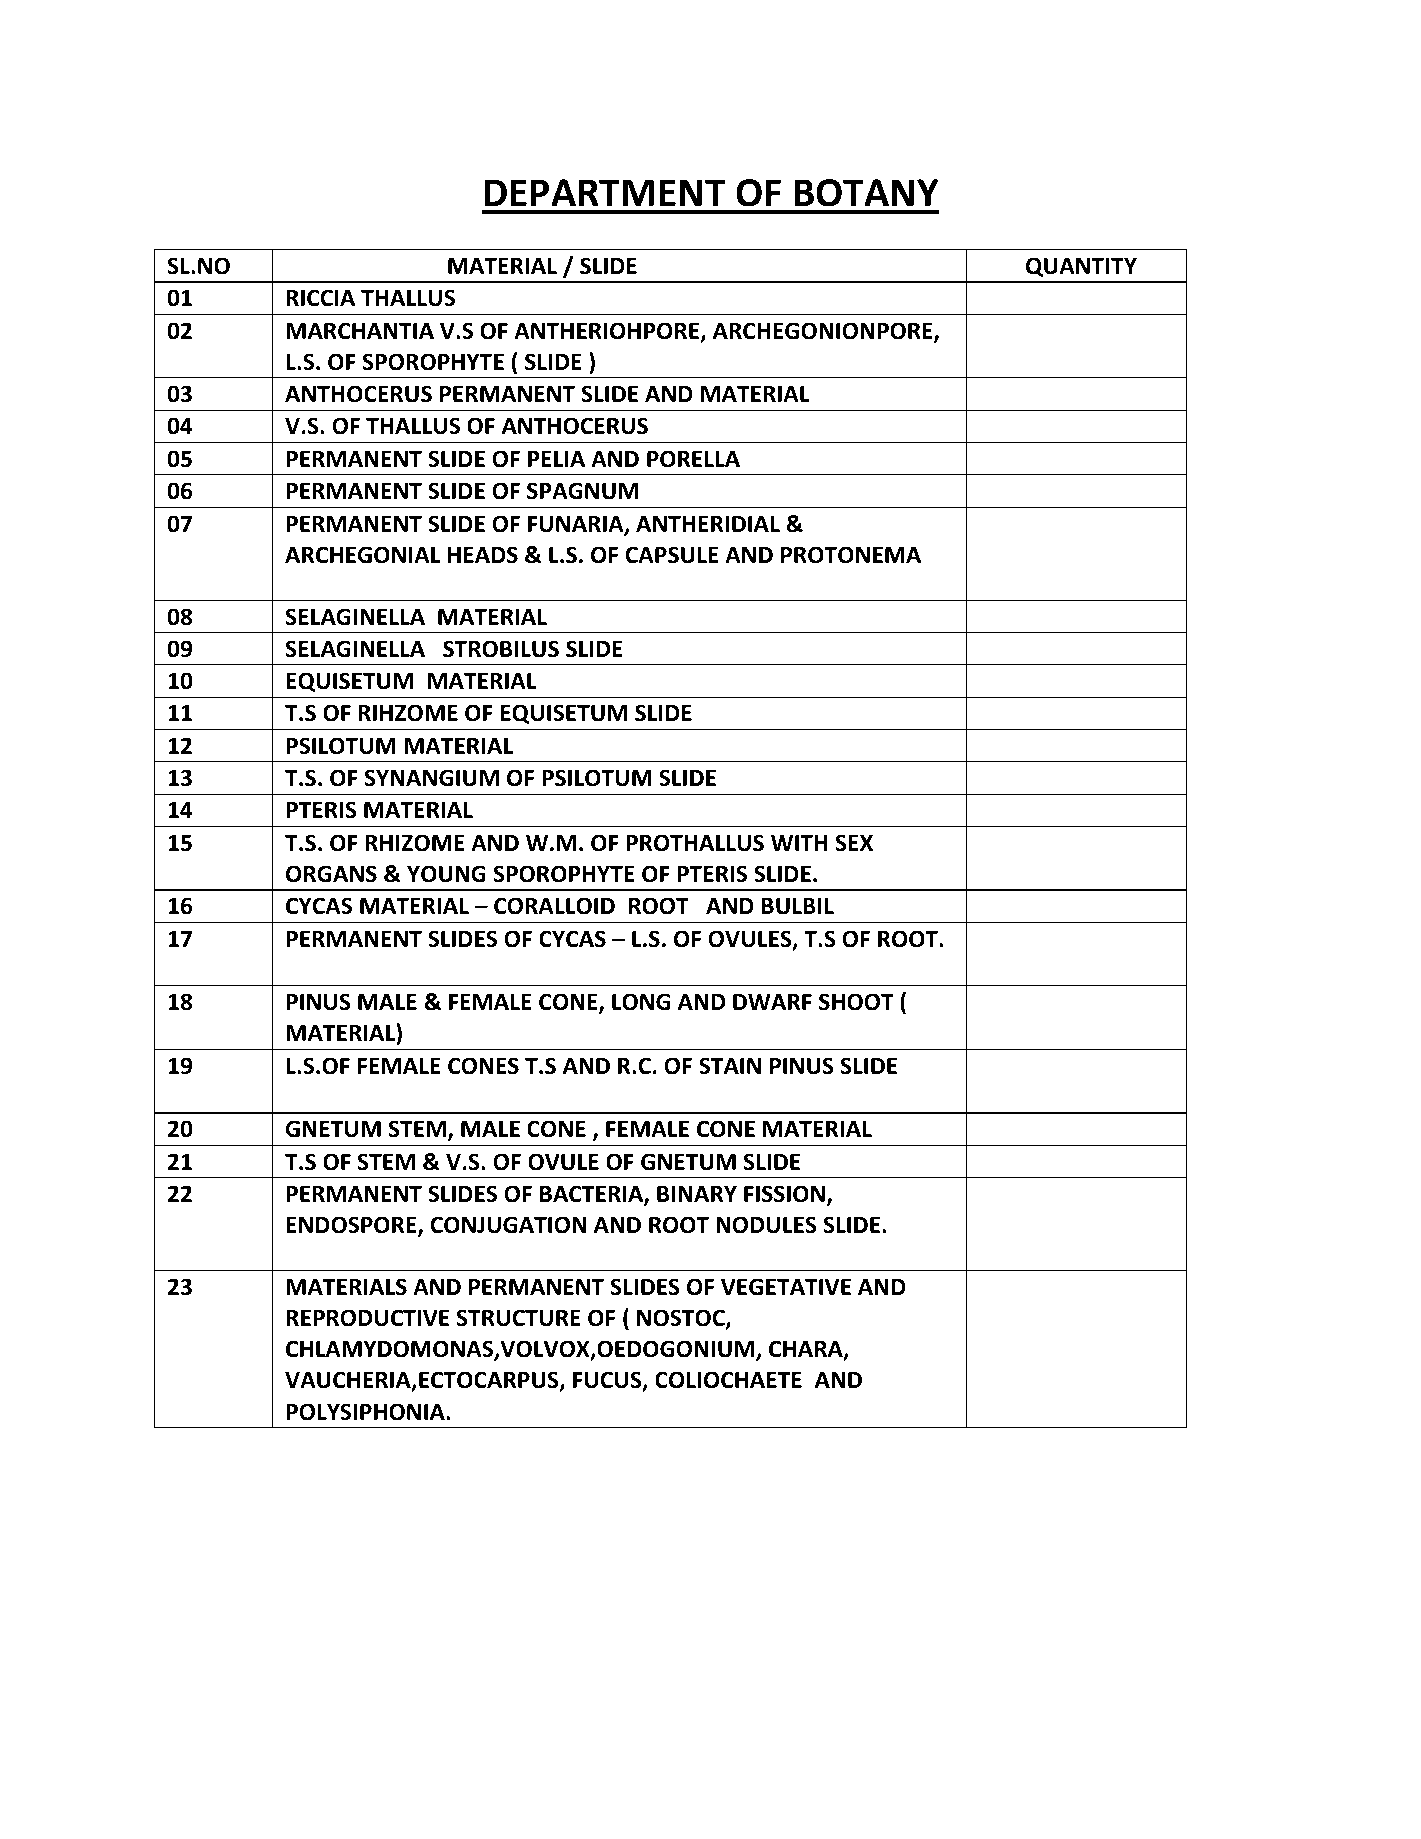 This screenshot has width=1421, height=1839. Describe the element at coordinates (367, 1318) in the screenshot. I see `REPRODUCTIVE` at that location.
